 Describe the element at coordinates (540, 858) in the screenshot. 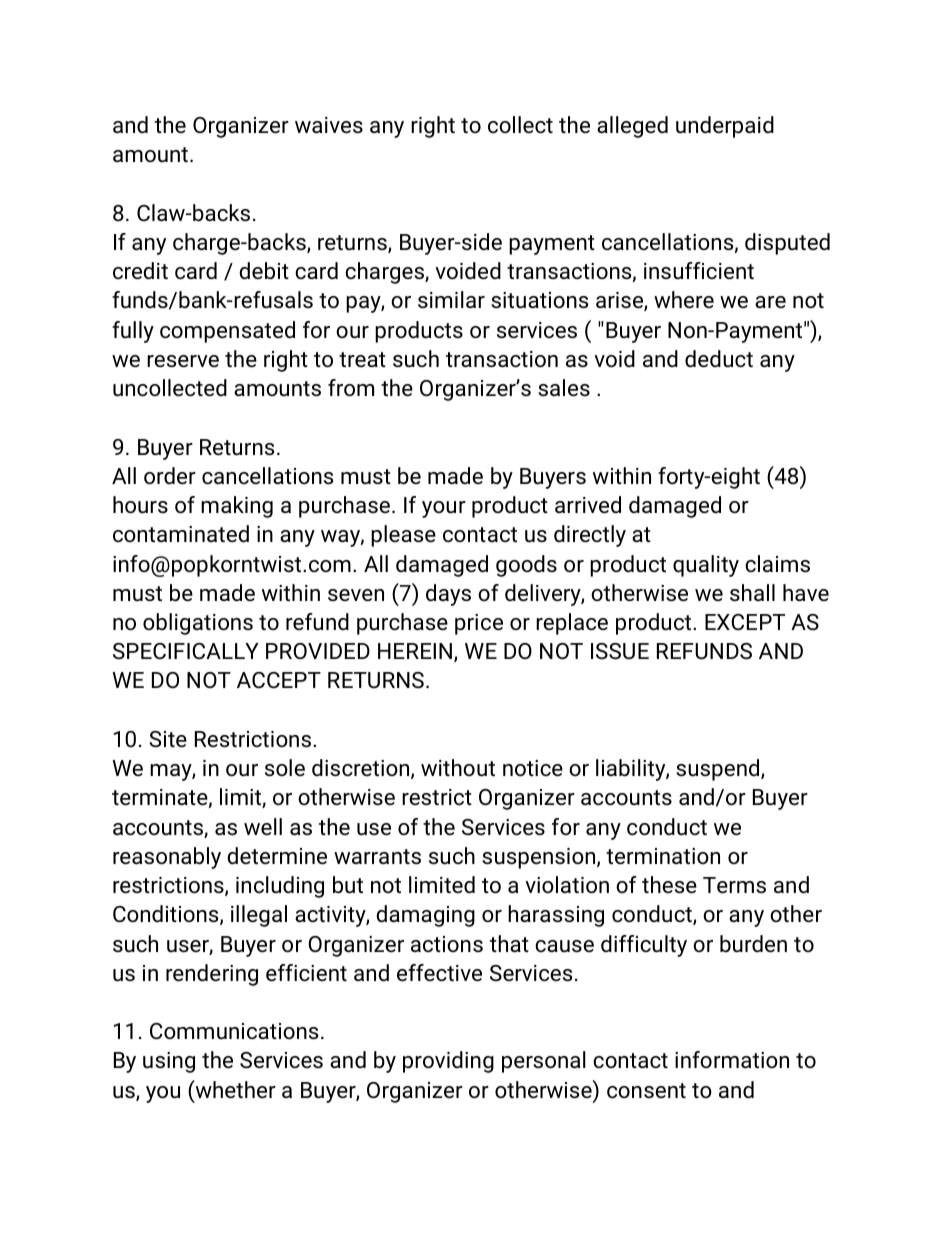

I see `suspension` at that location.
